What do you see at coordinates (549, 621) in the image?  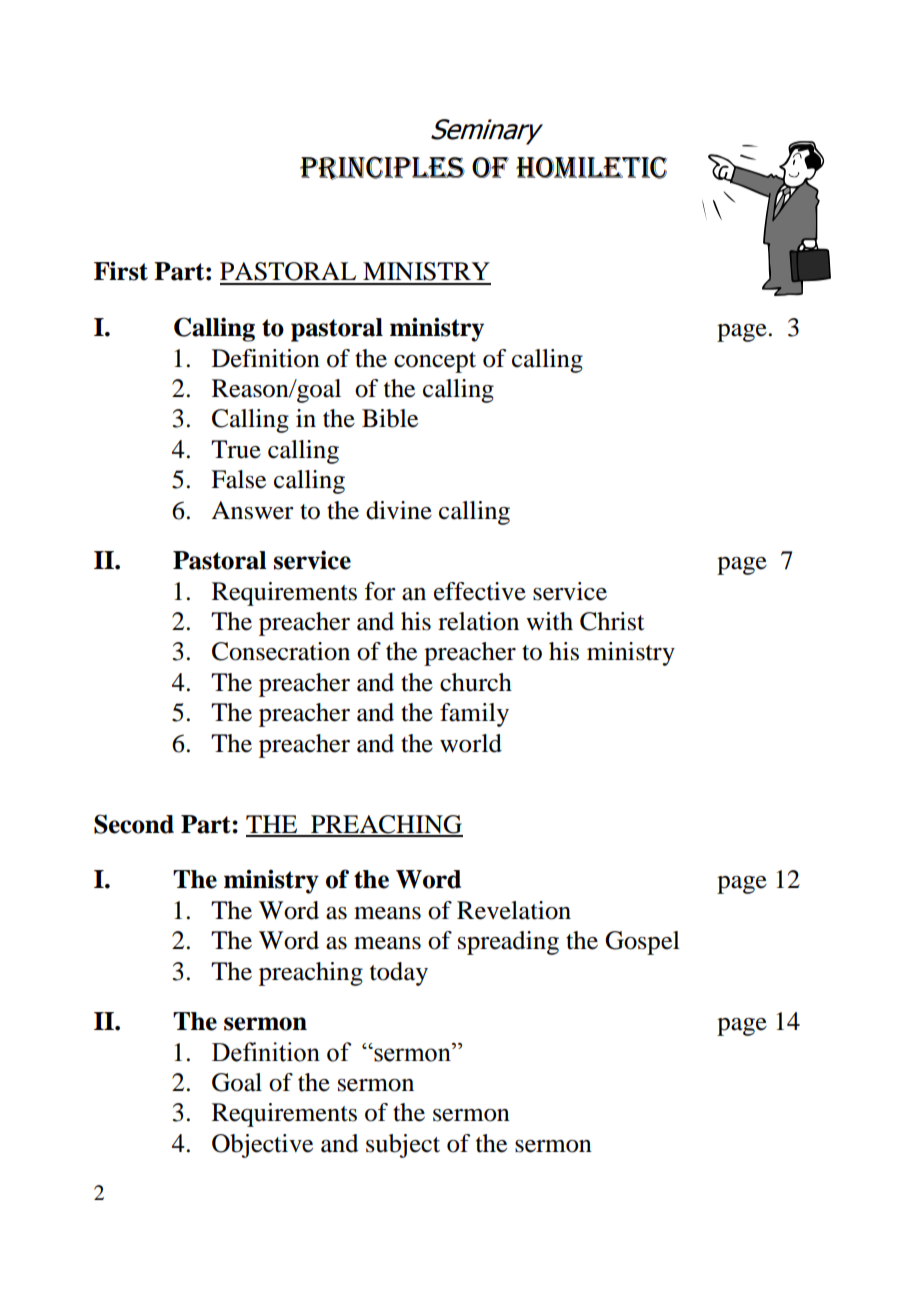 I see `with` at bounding box center [549, 621].
